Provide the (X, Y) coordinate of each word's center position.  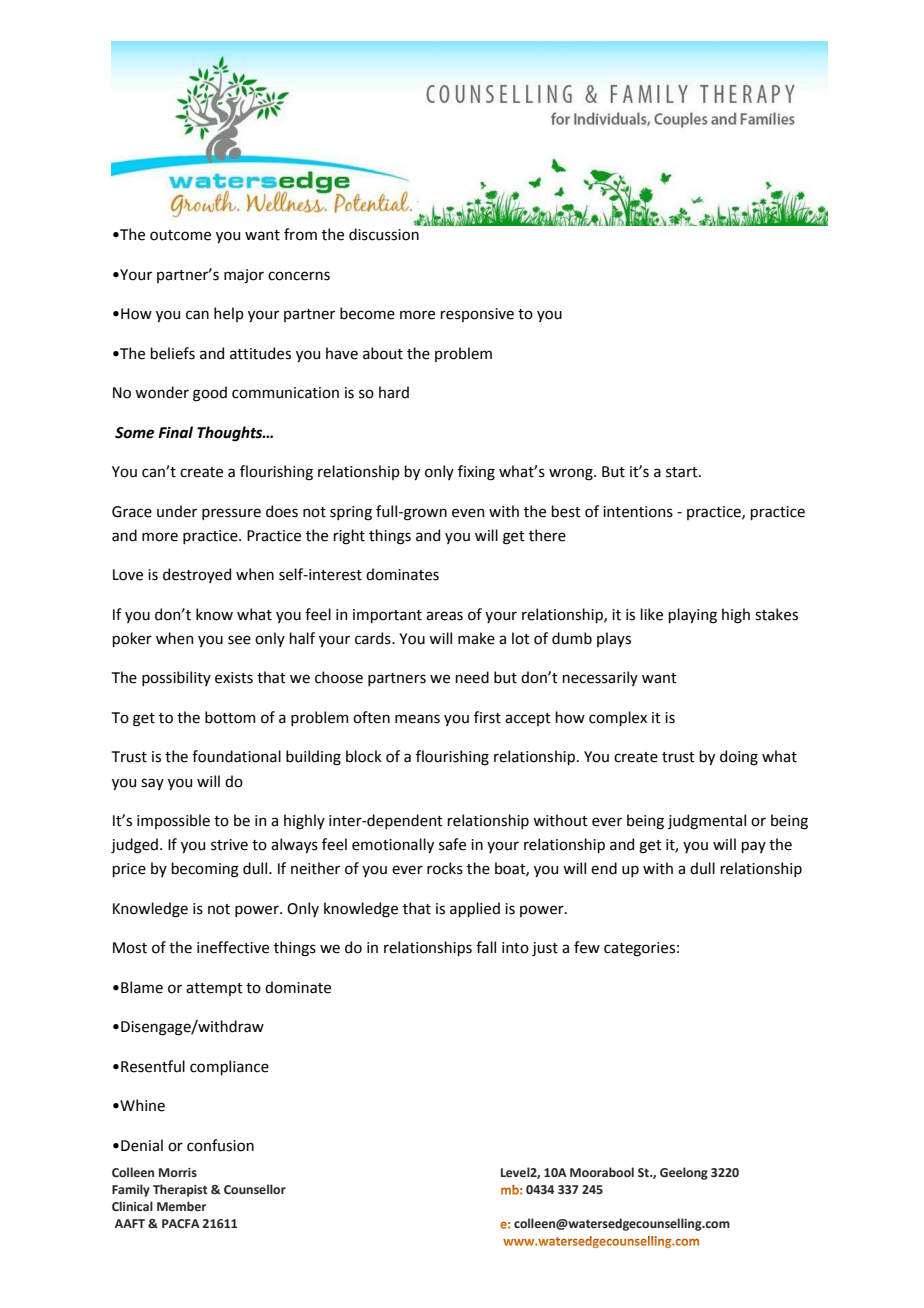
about (383, 353)
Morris (178, 1172)
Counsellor (255, 1189)
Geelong (684, 1173)
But (613, 472)
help (229, 314)
